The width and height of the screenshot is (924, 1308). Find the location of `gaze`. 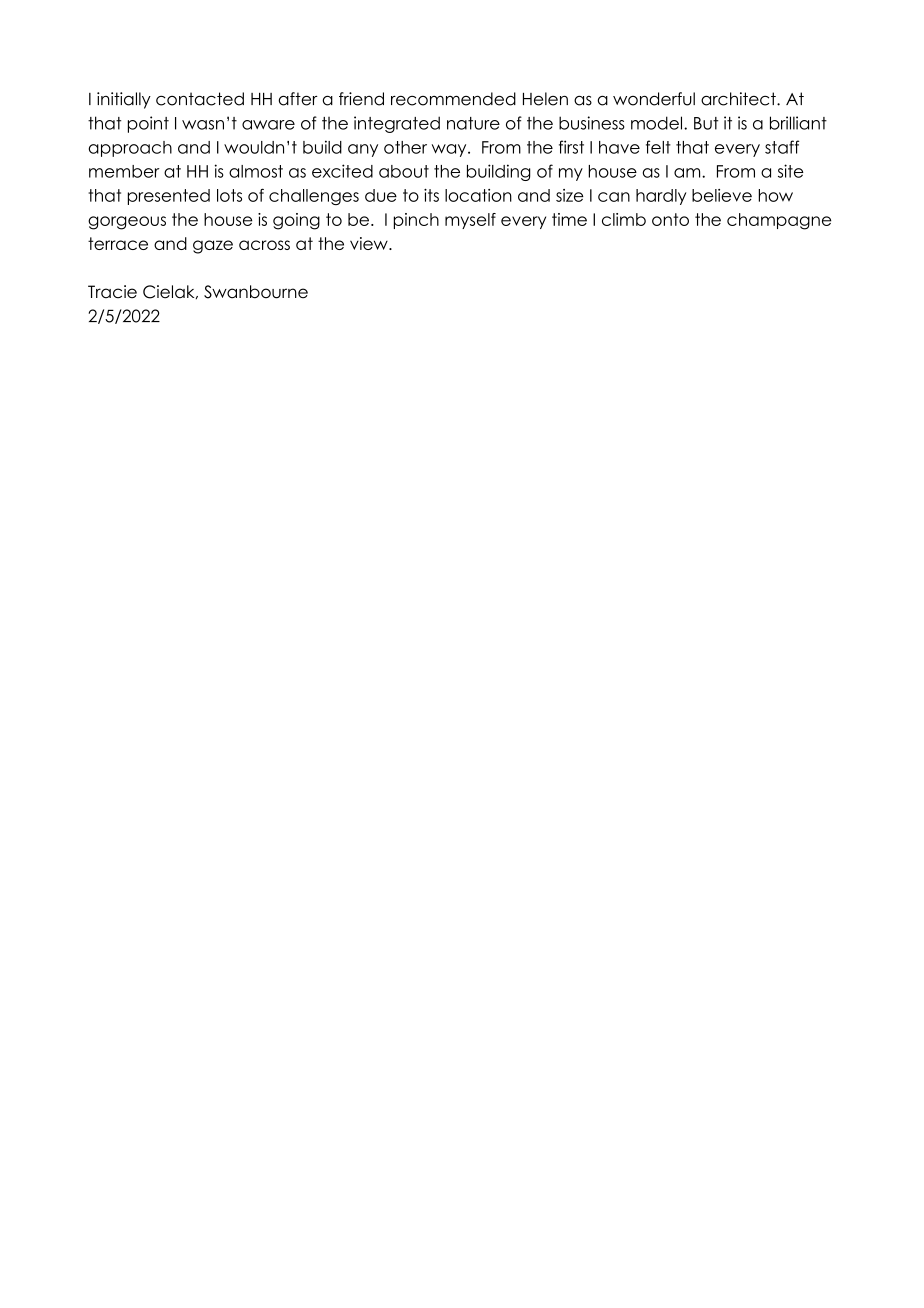

gaze is located at coordinates (213, 247).
